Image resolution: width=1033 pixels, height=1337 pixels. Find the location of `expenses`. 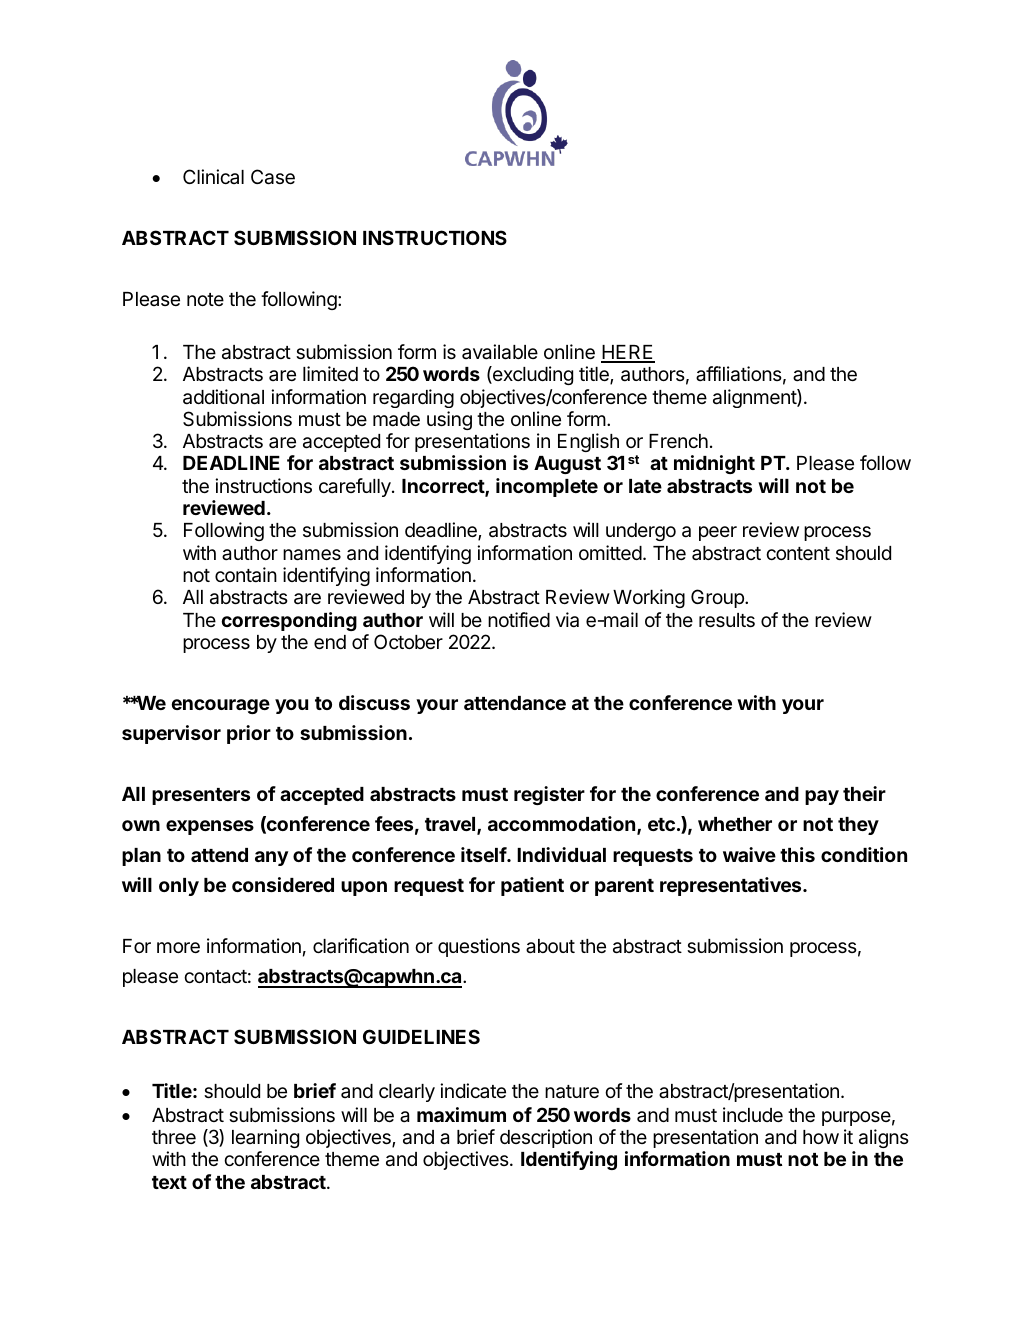

expenses is located at coordinates (210, 827).
